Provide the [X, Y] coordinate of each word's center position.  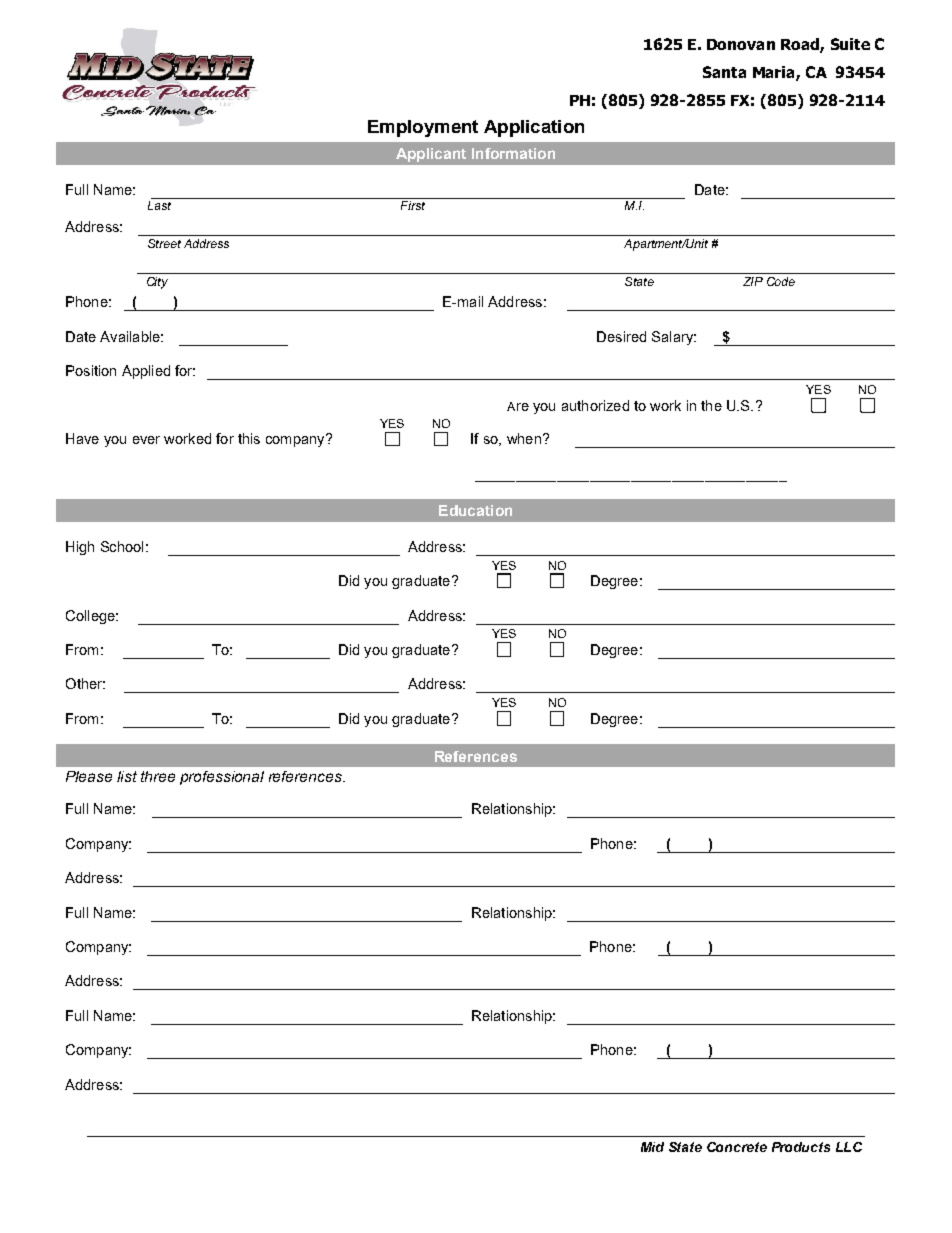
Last [159, 205]
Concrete [737, 1147]
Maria [775, 73]
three [158, 776]
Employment [423, 128]
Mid [652, 1147]
